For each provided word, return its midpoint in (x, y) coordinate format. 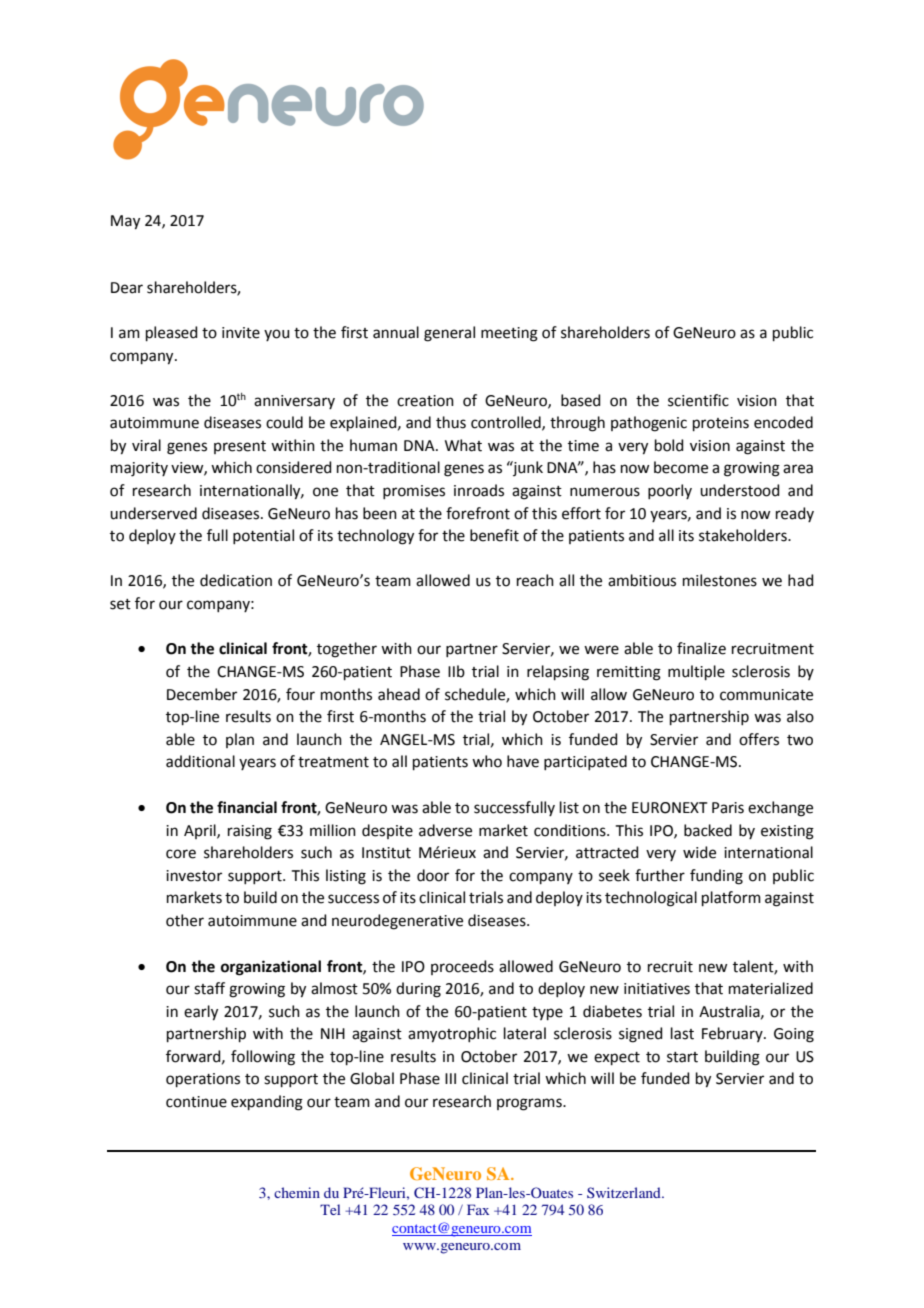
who (487, 761)
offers (759, 739)
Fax (478, 1209)
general (449, 334)
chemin (297, 1192)
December (202, 694)
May (125, 222)
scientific (698, 400)
